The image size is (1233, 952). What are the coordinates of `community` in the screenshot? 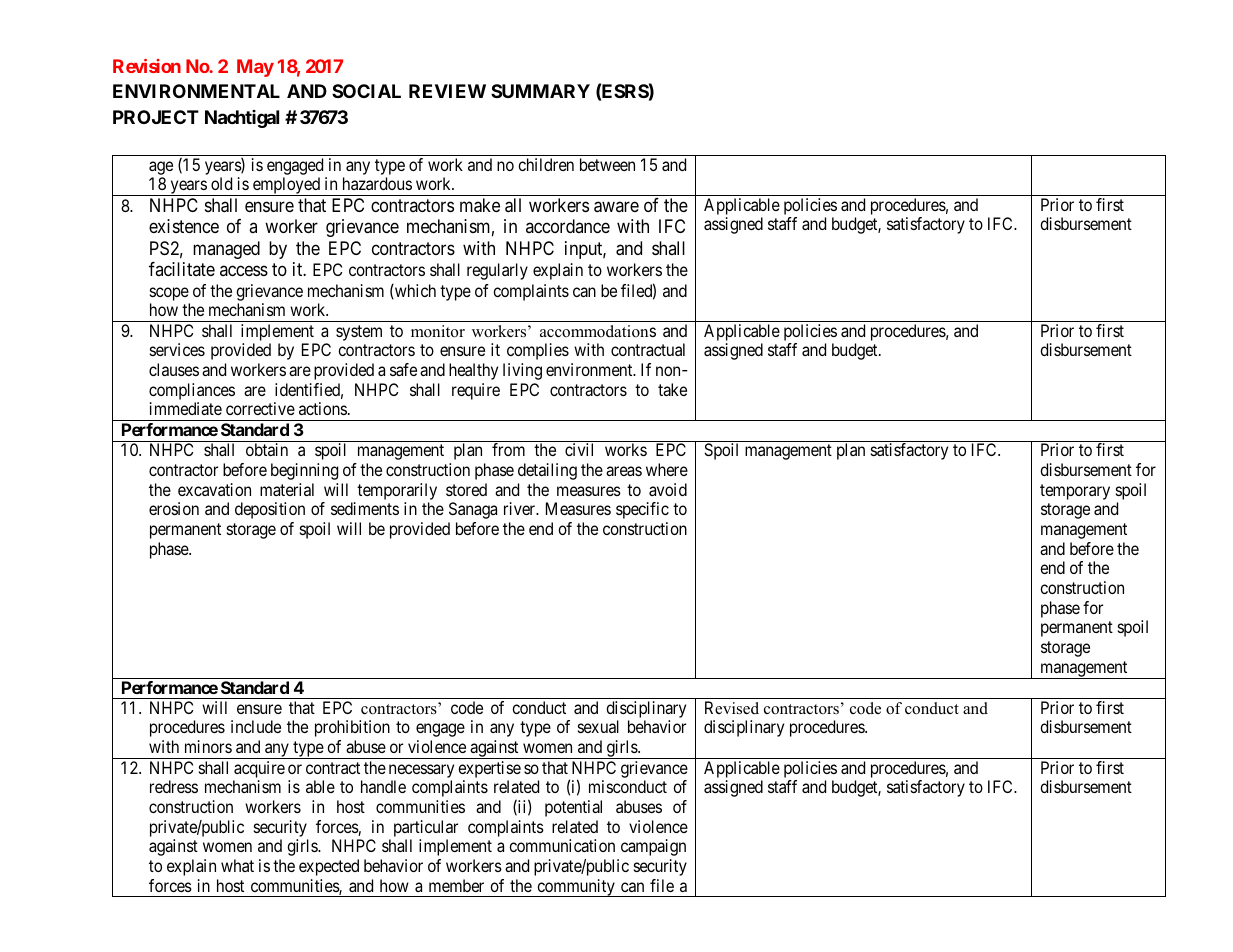 It's located at (576, 888).
